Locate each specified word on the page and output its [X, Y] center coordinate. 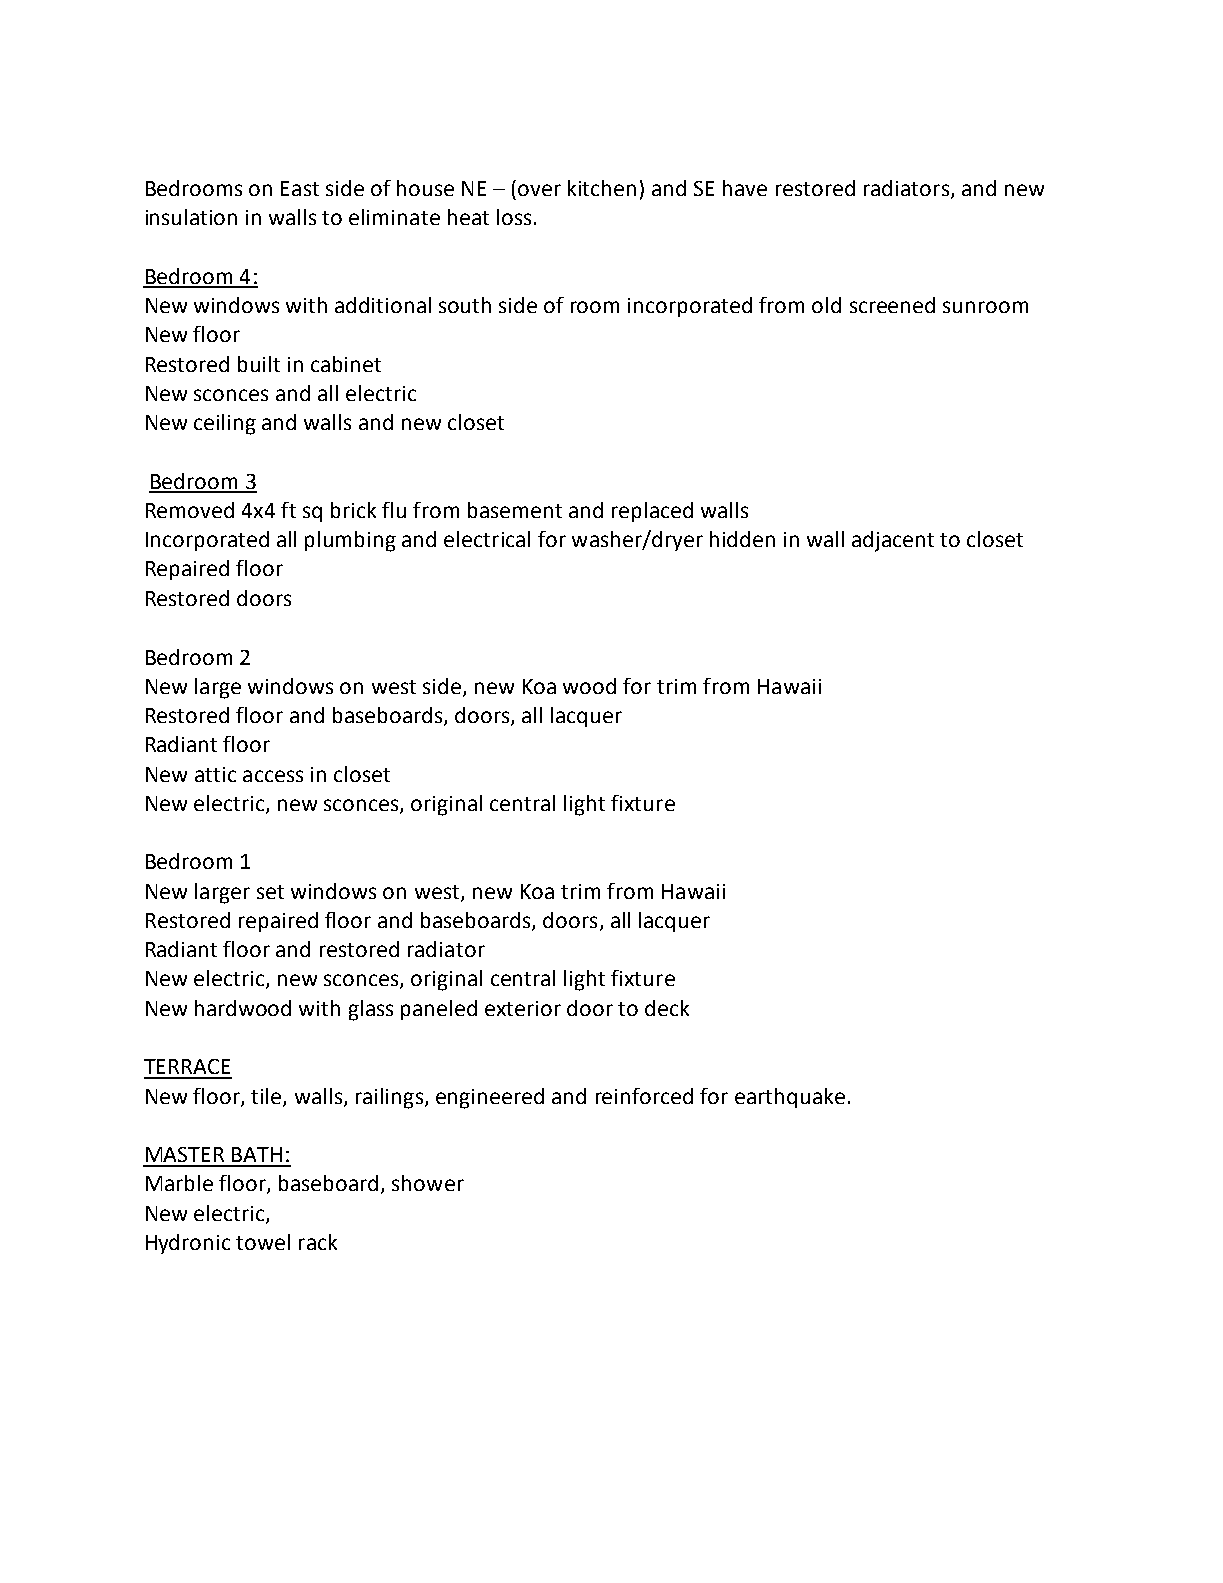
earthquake [790, 1098]
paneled [439, 1010]
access [273, 776]
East [300, 188]
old [826, 305]
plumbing [350, 541]
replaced [652, 512]
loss [514, 217]
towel [263, 1242]
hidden [742, 539]
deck [667, 1008]
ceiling [225, 424]
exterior [523, 1008]
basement [515, 510]
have [745, 188]
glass [371, 1010]
